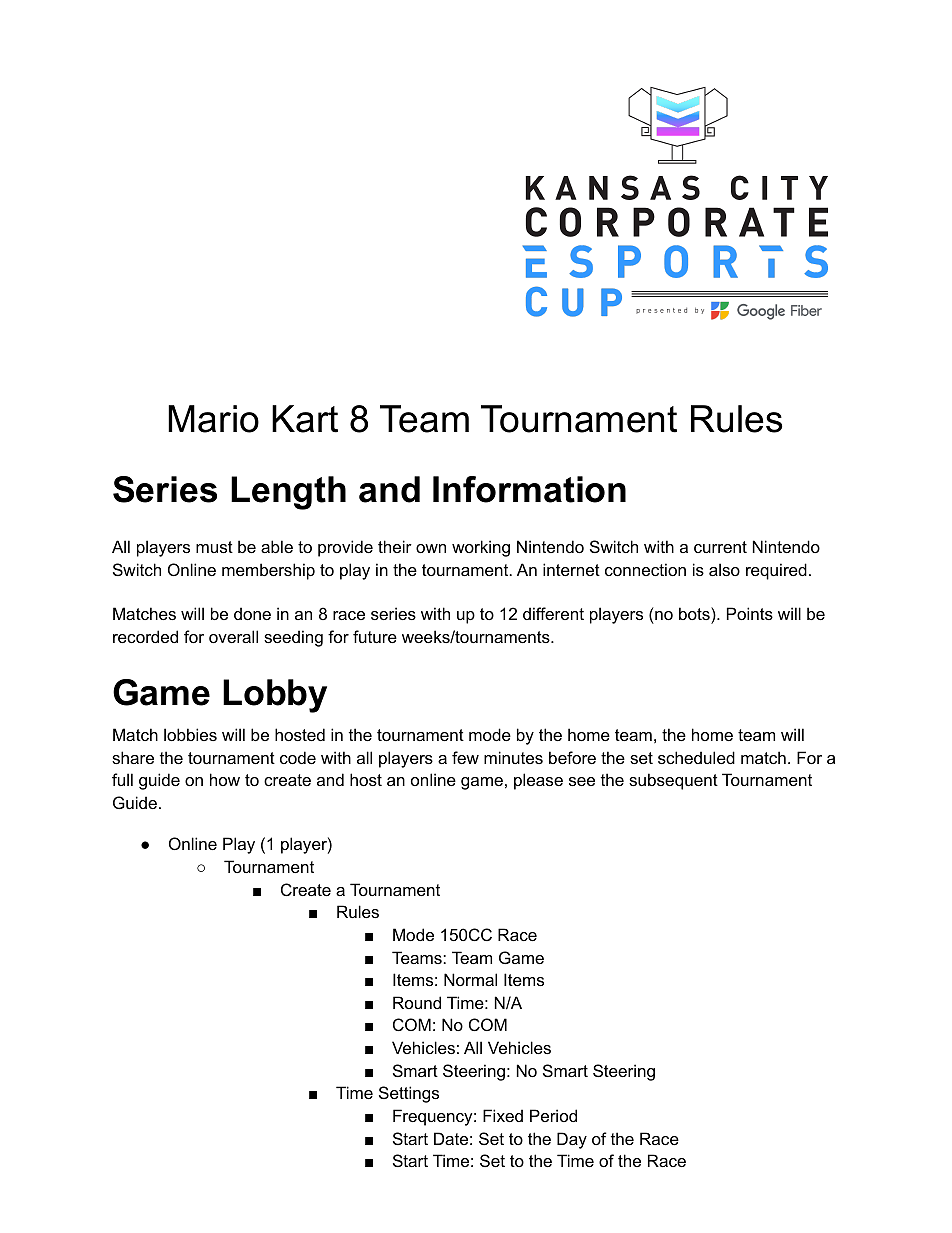  I want to click on few, so click(465, 757).
